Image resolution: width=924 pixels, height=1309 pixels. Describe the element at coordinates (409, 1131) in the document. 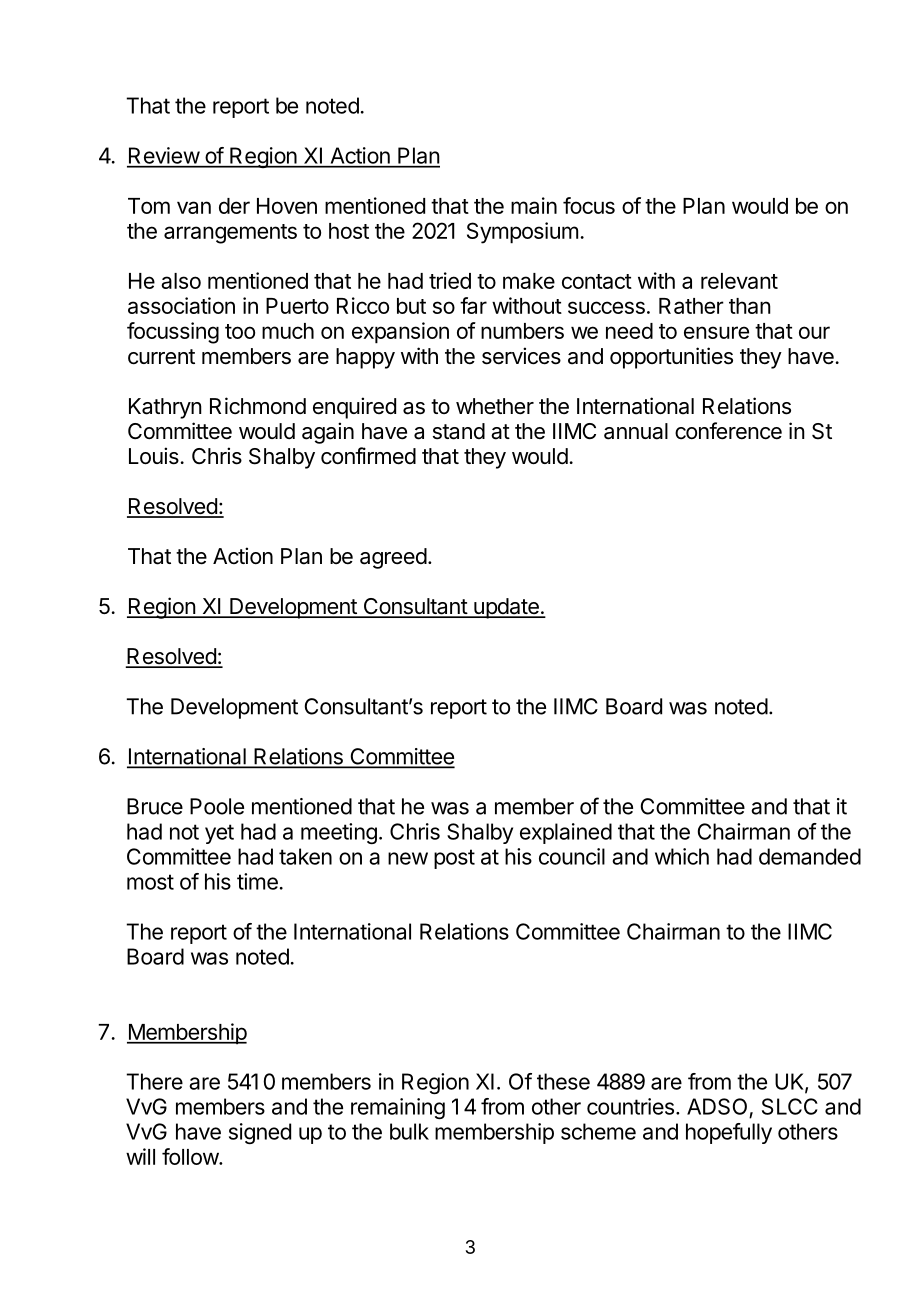

I see `bulk` at that location.
